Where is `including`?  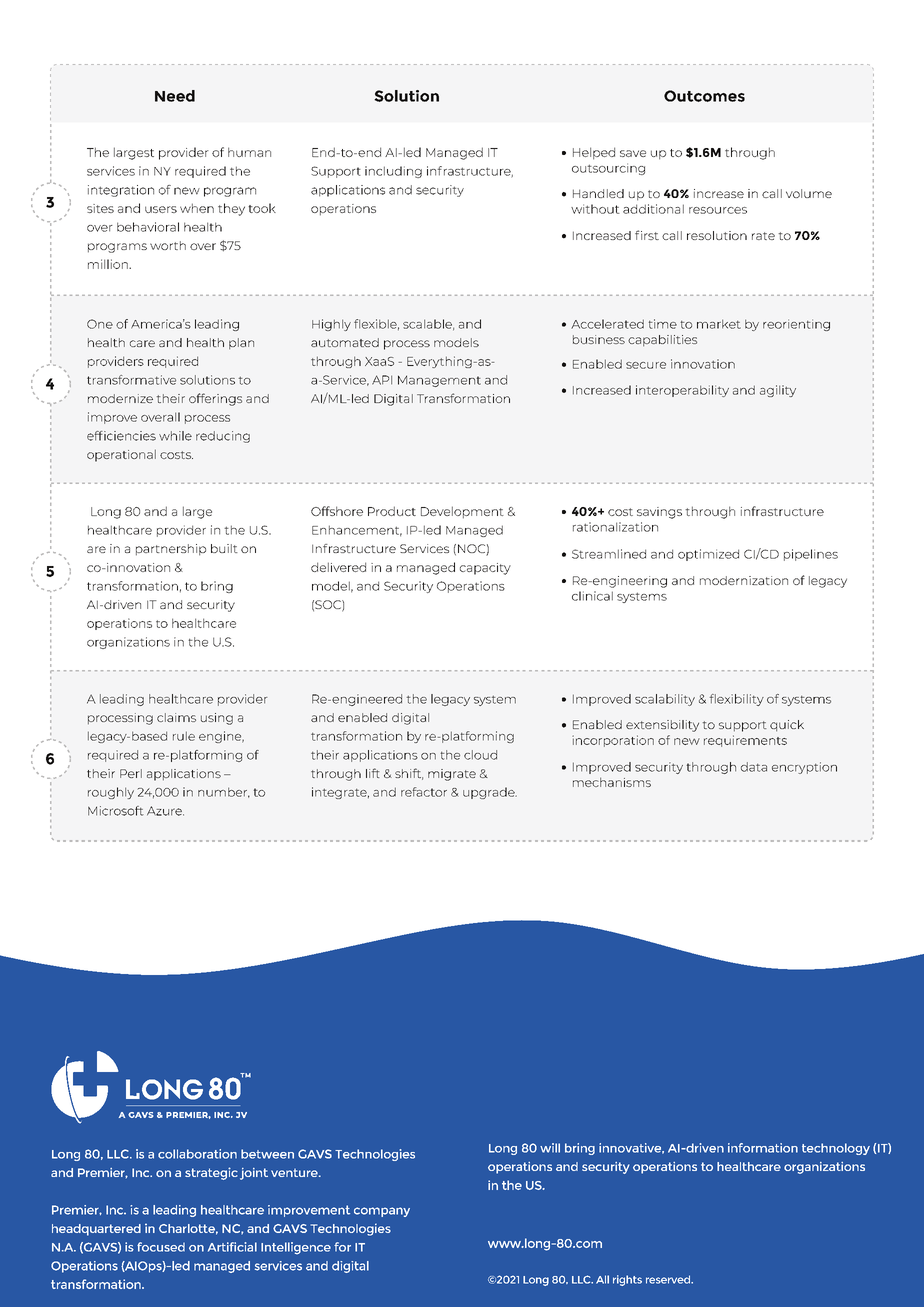
including is located at coordinates (393, 172).
